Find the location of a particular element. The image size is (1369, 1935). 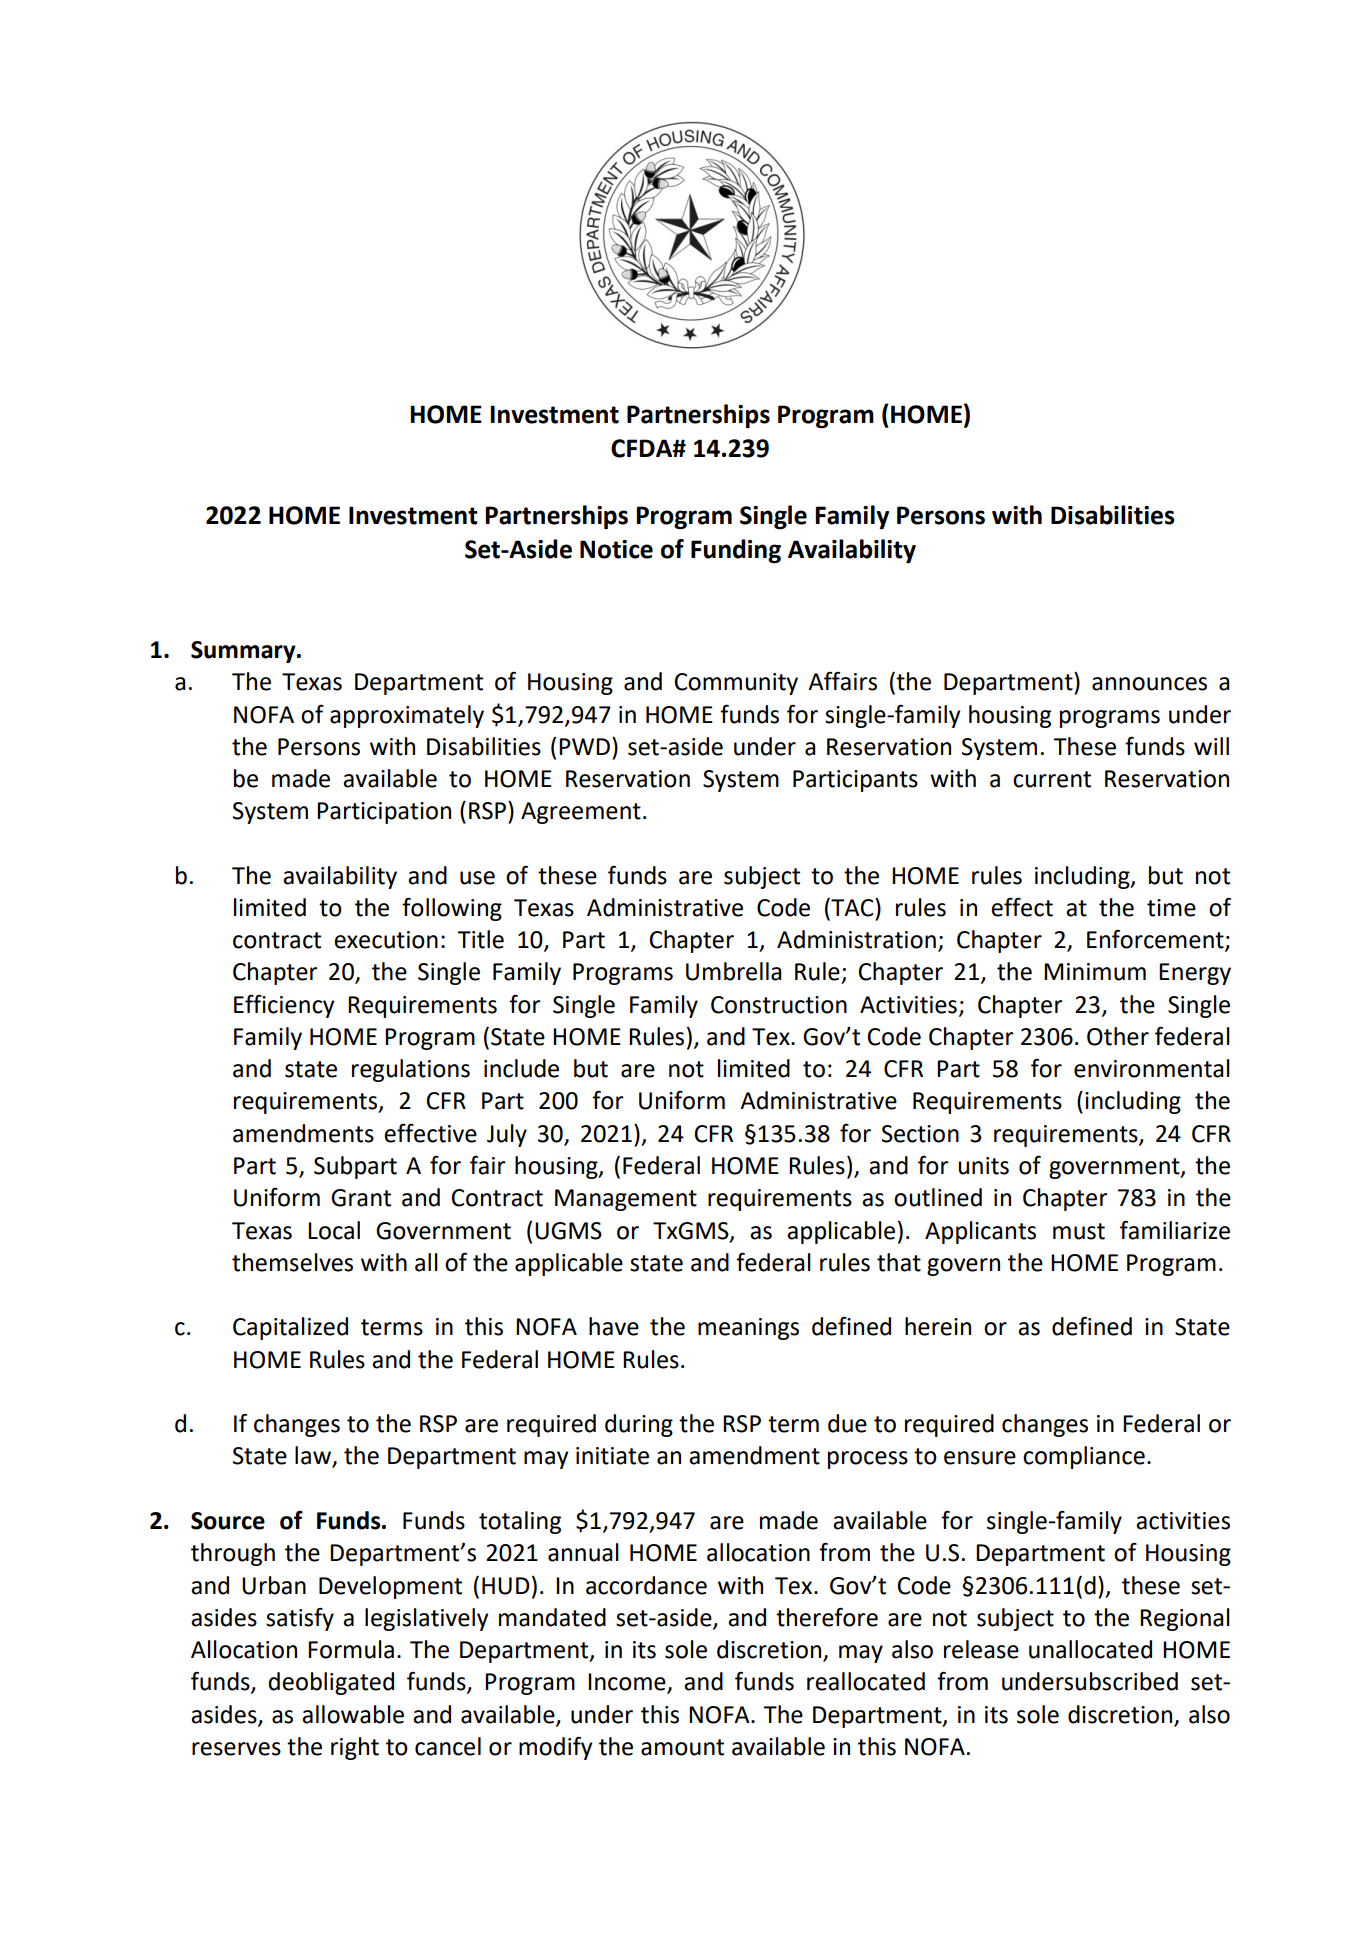

approximately is located at coordinates (407, 716).
